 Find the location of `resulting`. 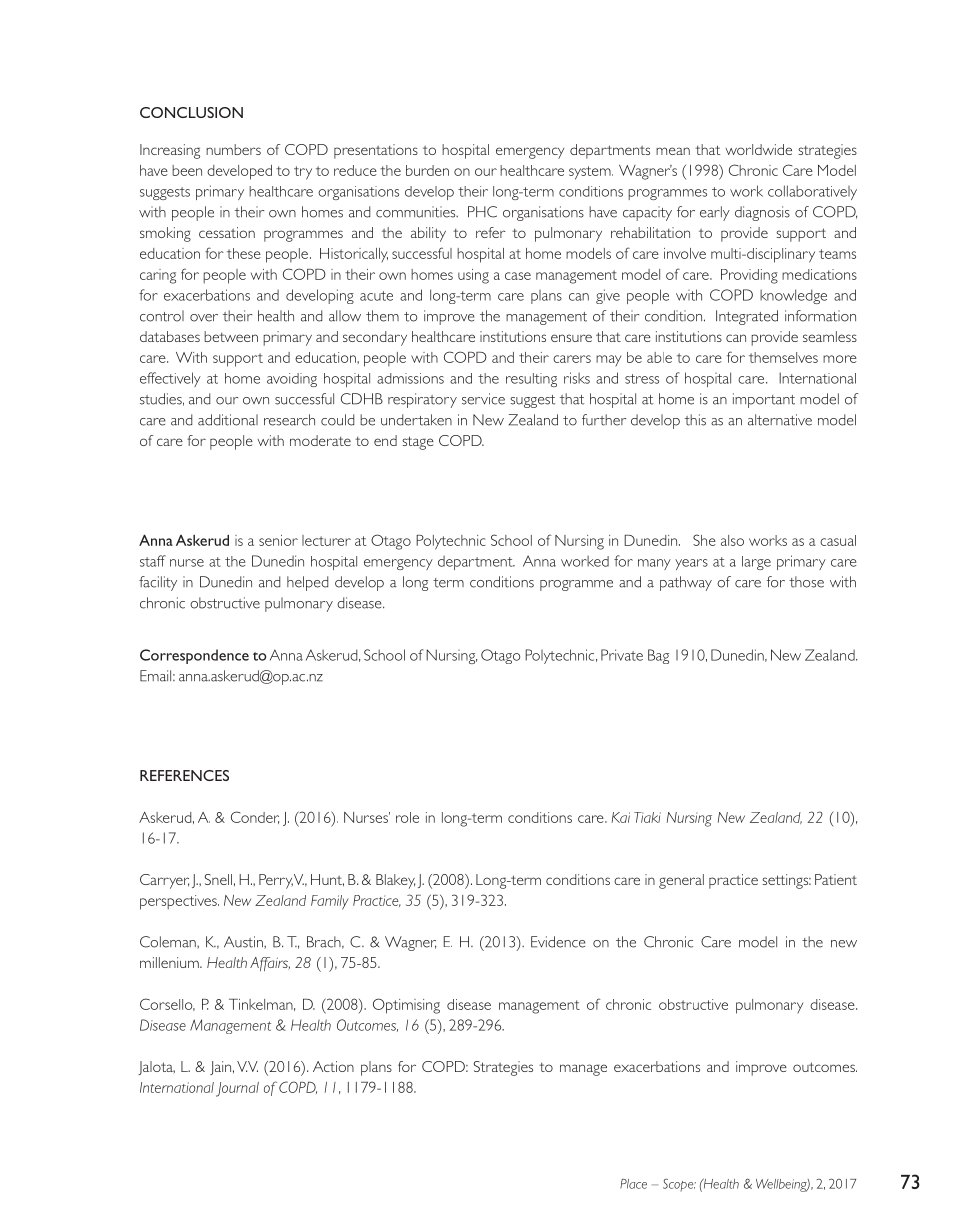

resulting is located at coordinates (531, 380).
